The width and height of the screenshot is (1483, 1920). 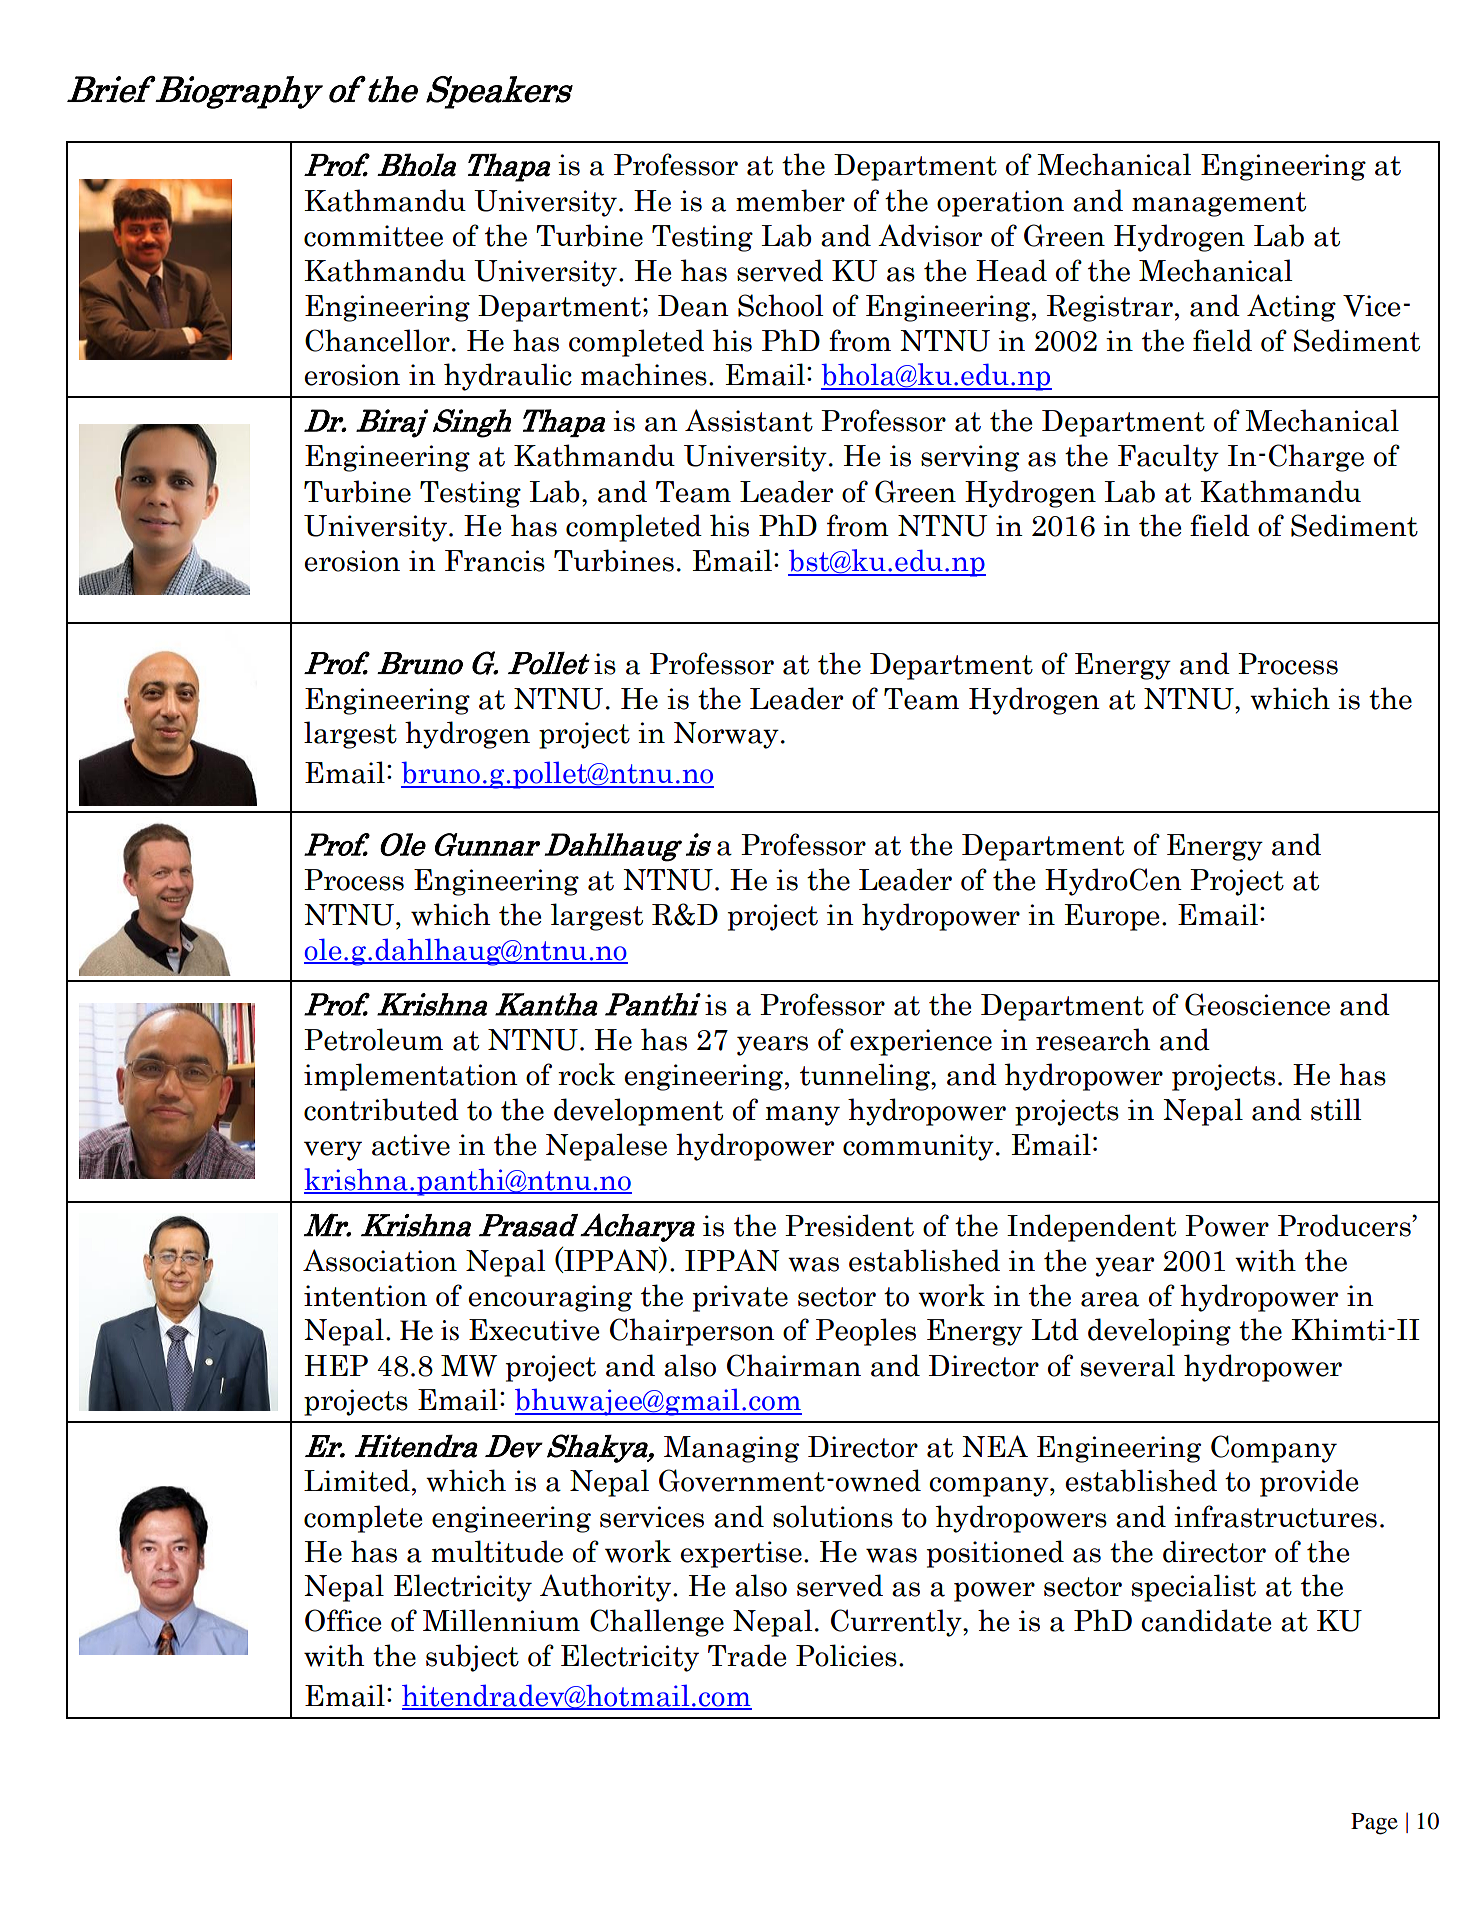 What do you see at coordinates (846, 1655) in the screenshot?
I see `Policies` at bounding box center [846, 1655].
